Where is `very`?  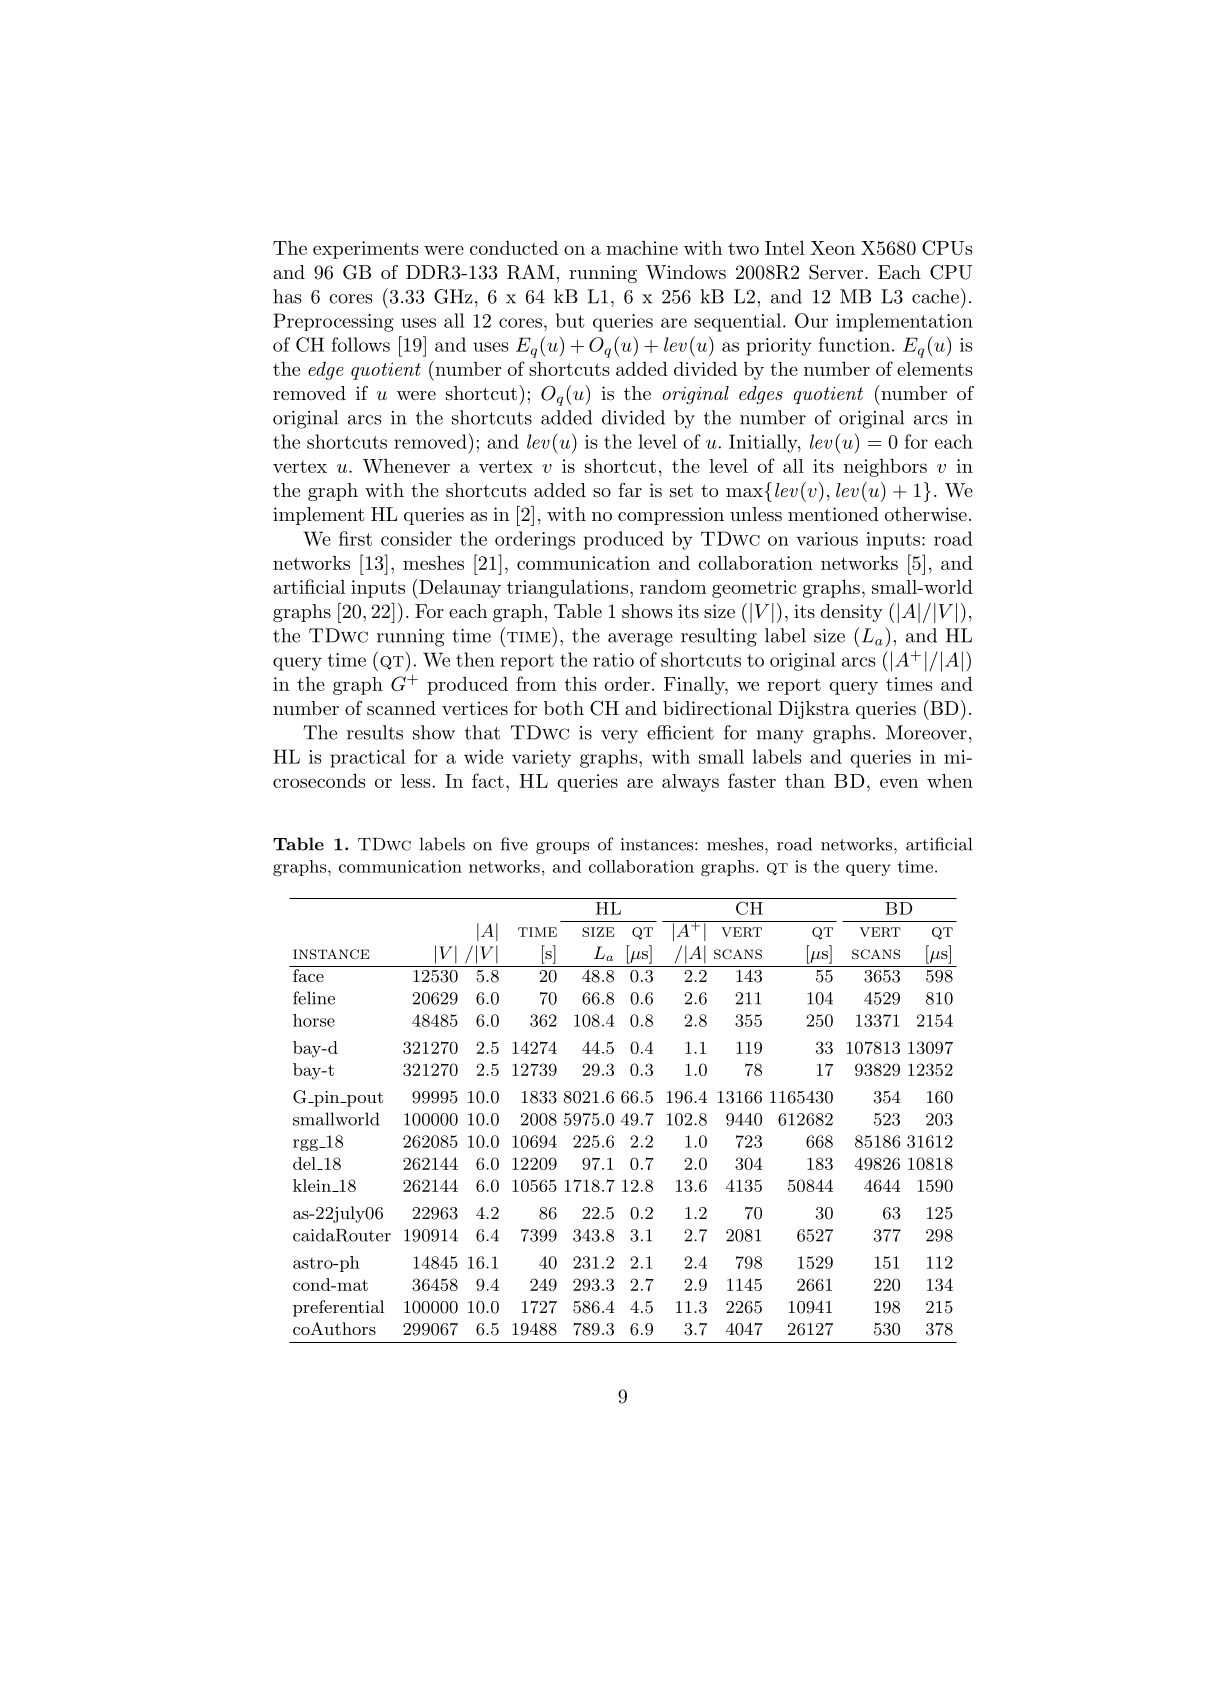
very is located at coordinates (619, 737).
